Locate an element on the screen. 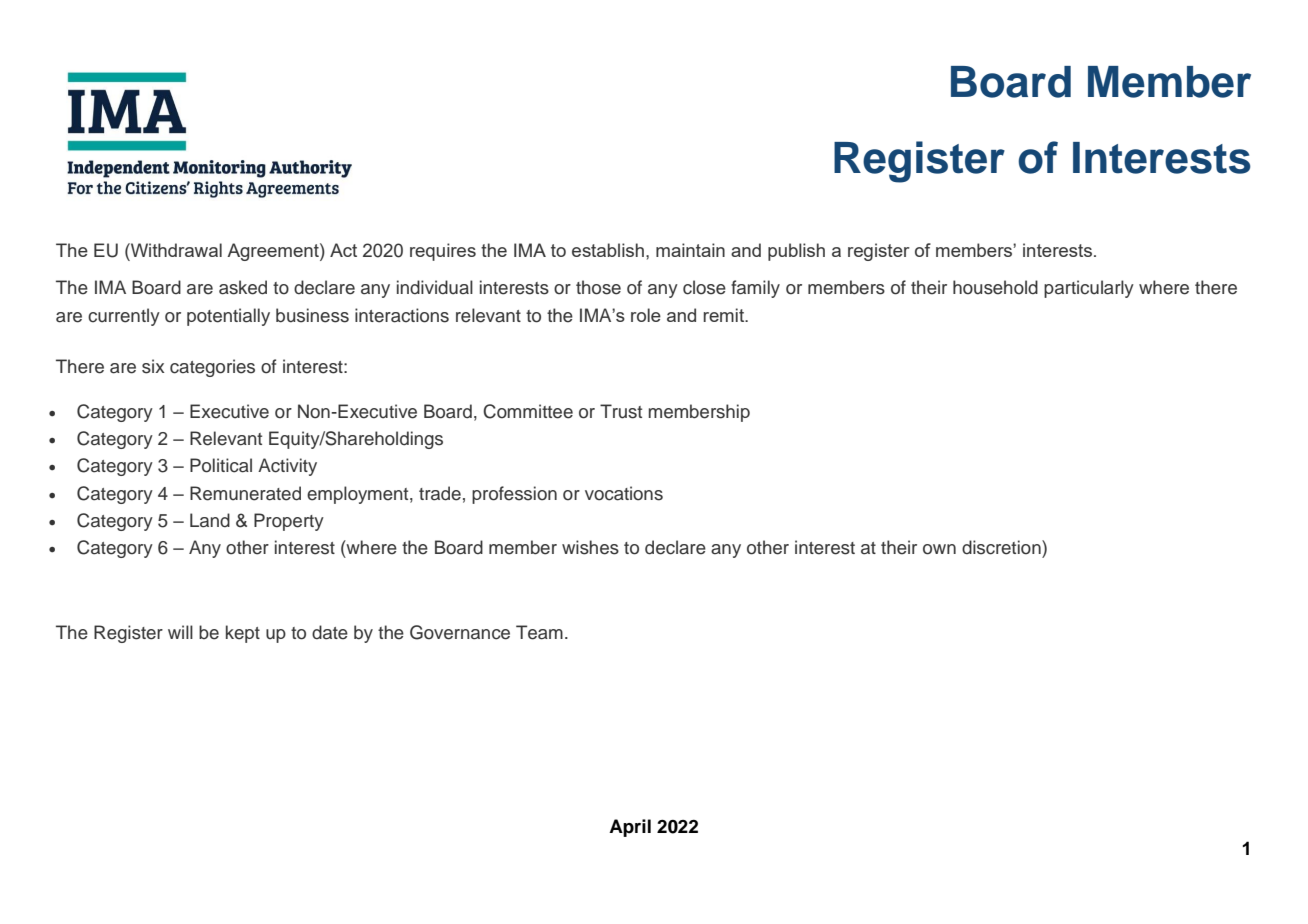  Governance is located at coordinates (460, 632).
